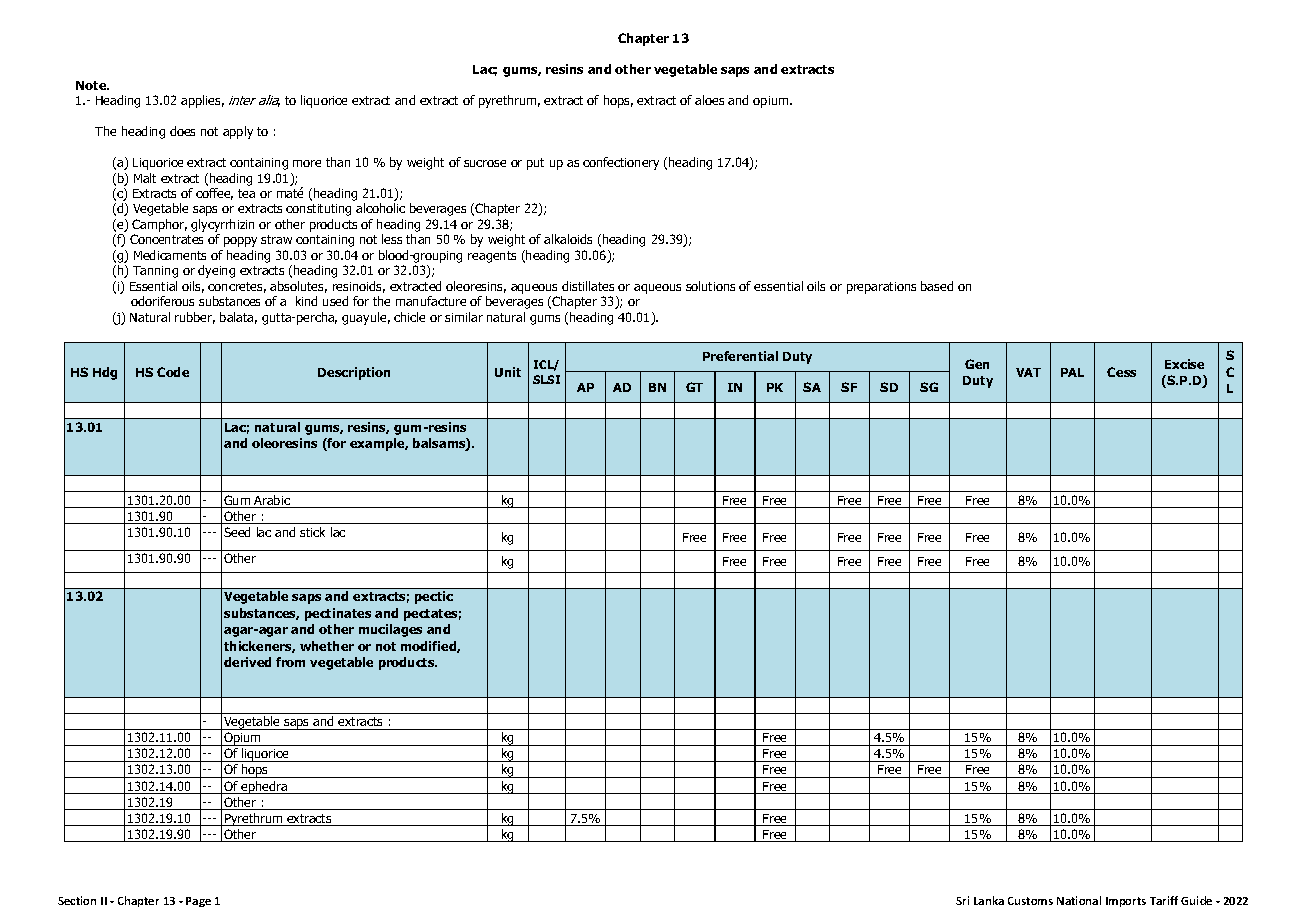 The height and width of the screenshot is (924, 1308). What do you see at coordinates (312, 532) in the screenshot?
I see `stick` at bounding box center [312, 532].
